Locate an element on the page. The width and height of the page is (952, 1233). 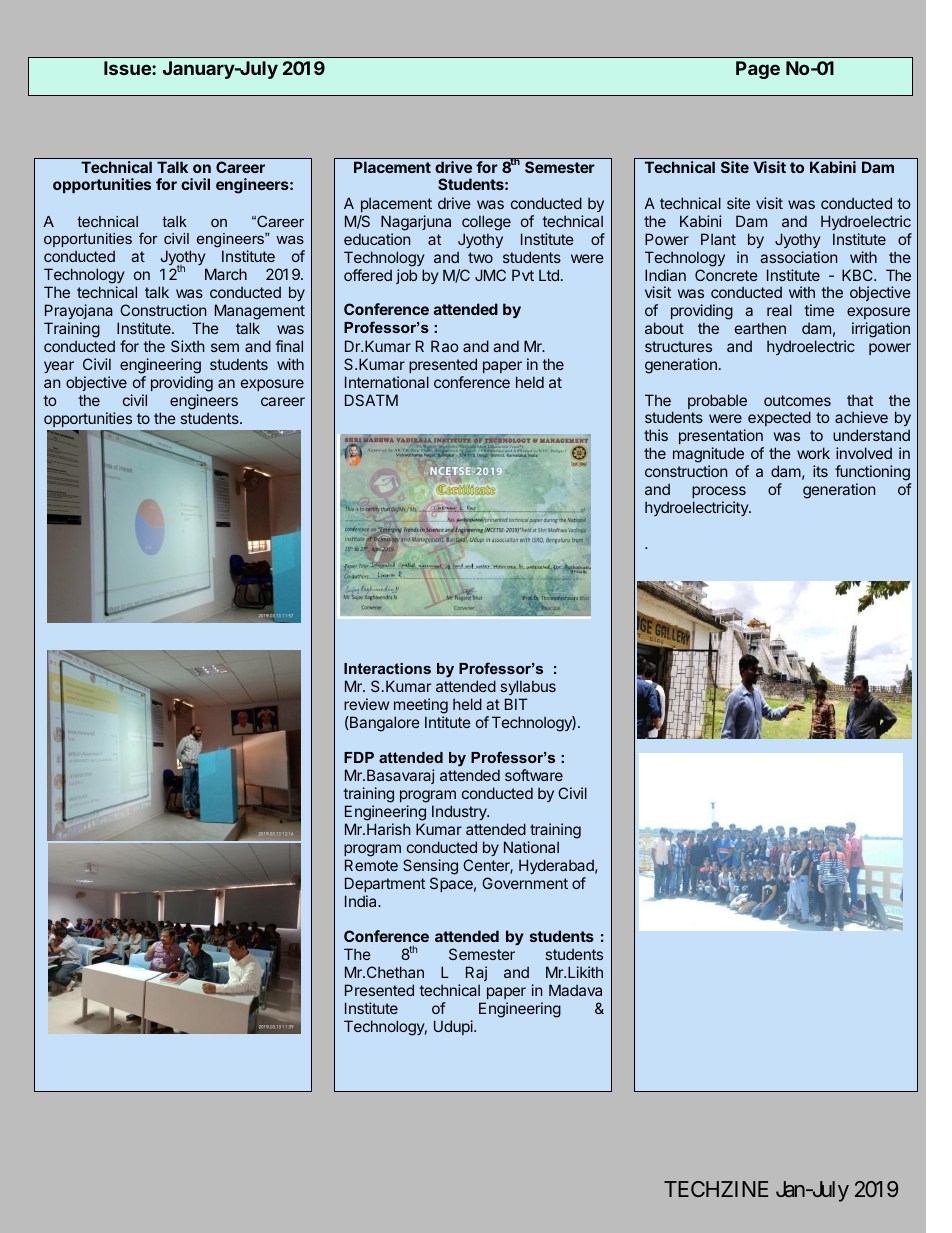
Remote is located at coordinates (371, 865).
